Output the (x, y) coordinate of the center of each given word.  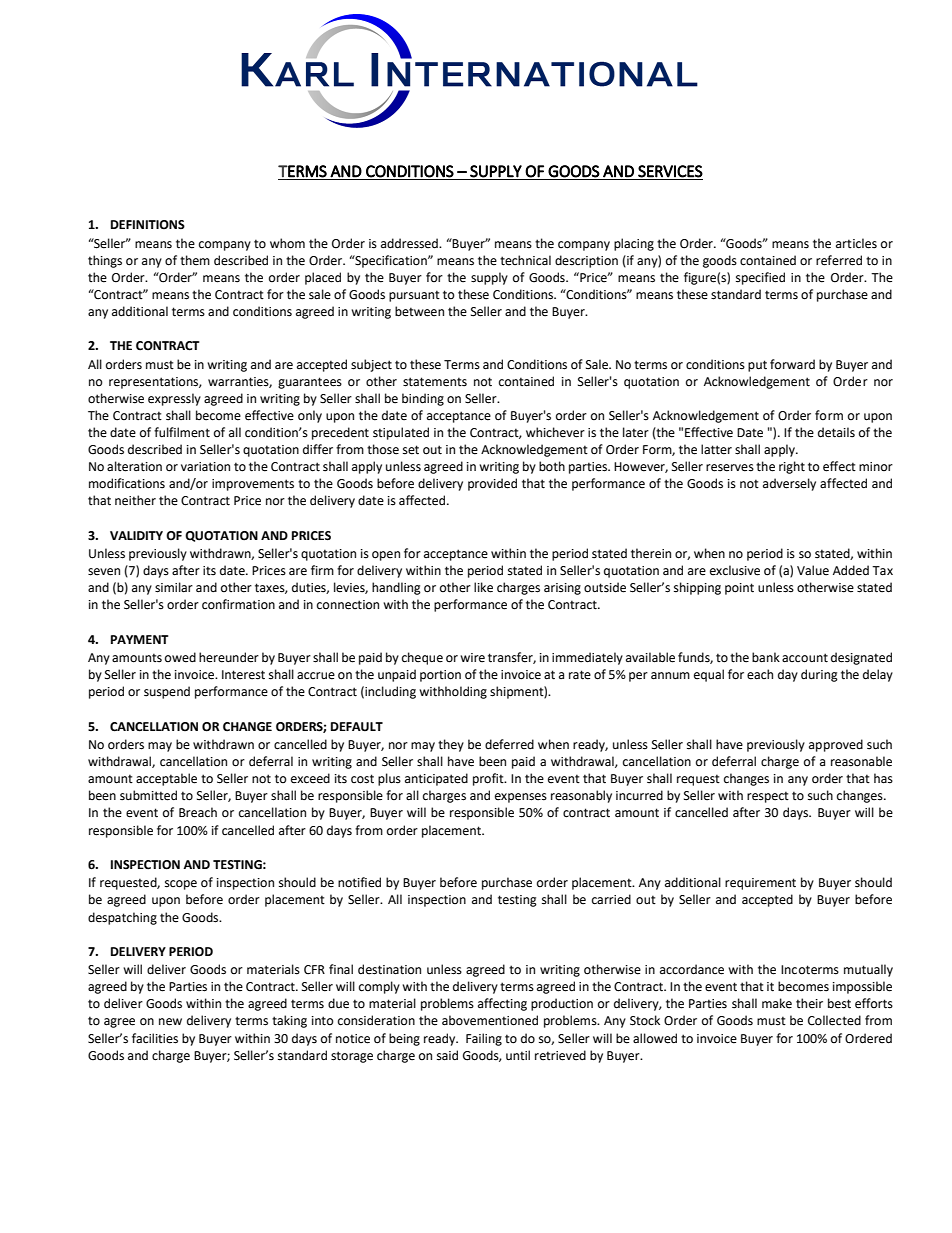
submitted (148, 795)
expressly (174, 399)
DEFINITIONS (148, 225)
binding (423, 399)
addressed (410, 243)
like (483, 587)
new (170, 1022)
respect (768, 797)
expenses (521, 798)
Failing (484, 1039)
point (739, 589)
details (836, 432)
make (777, 1003)
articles (856, 243)
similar (174, 587)
